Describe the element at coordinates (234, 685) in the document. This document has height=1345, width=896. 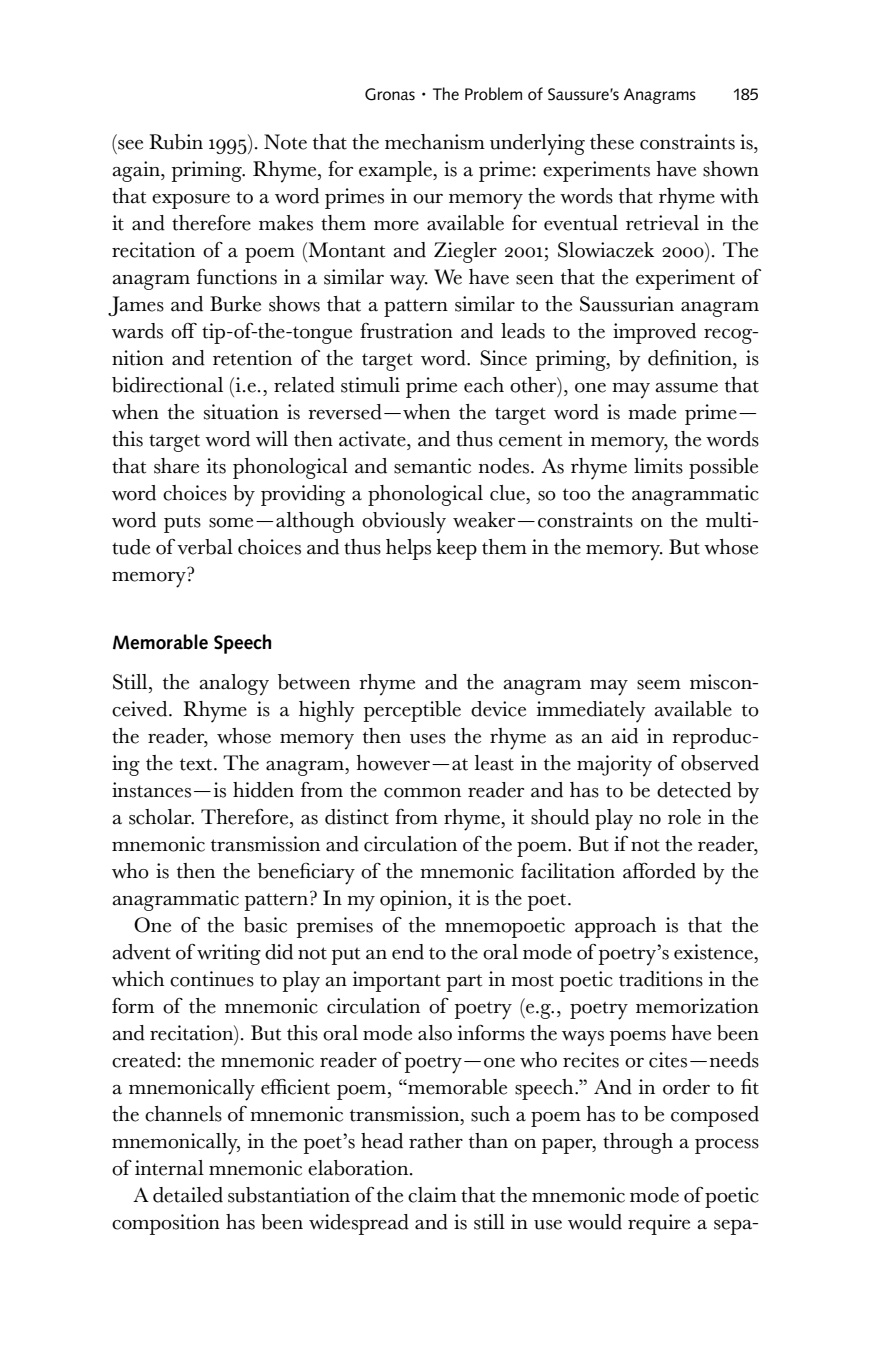
I see `analogy` at that location.
